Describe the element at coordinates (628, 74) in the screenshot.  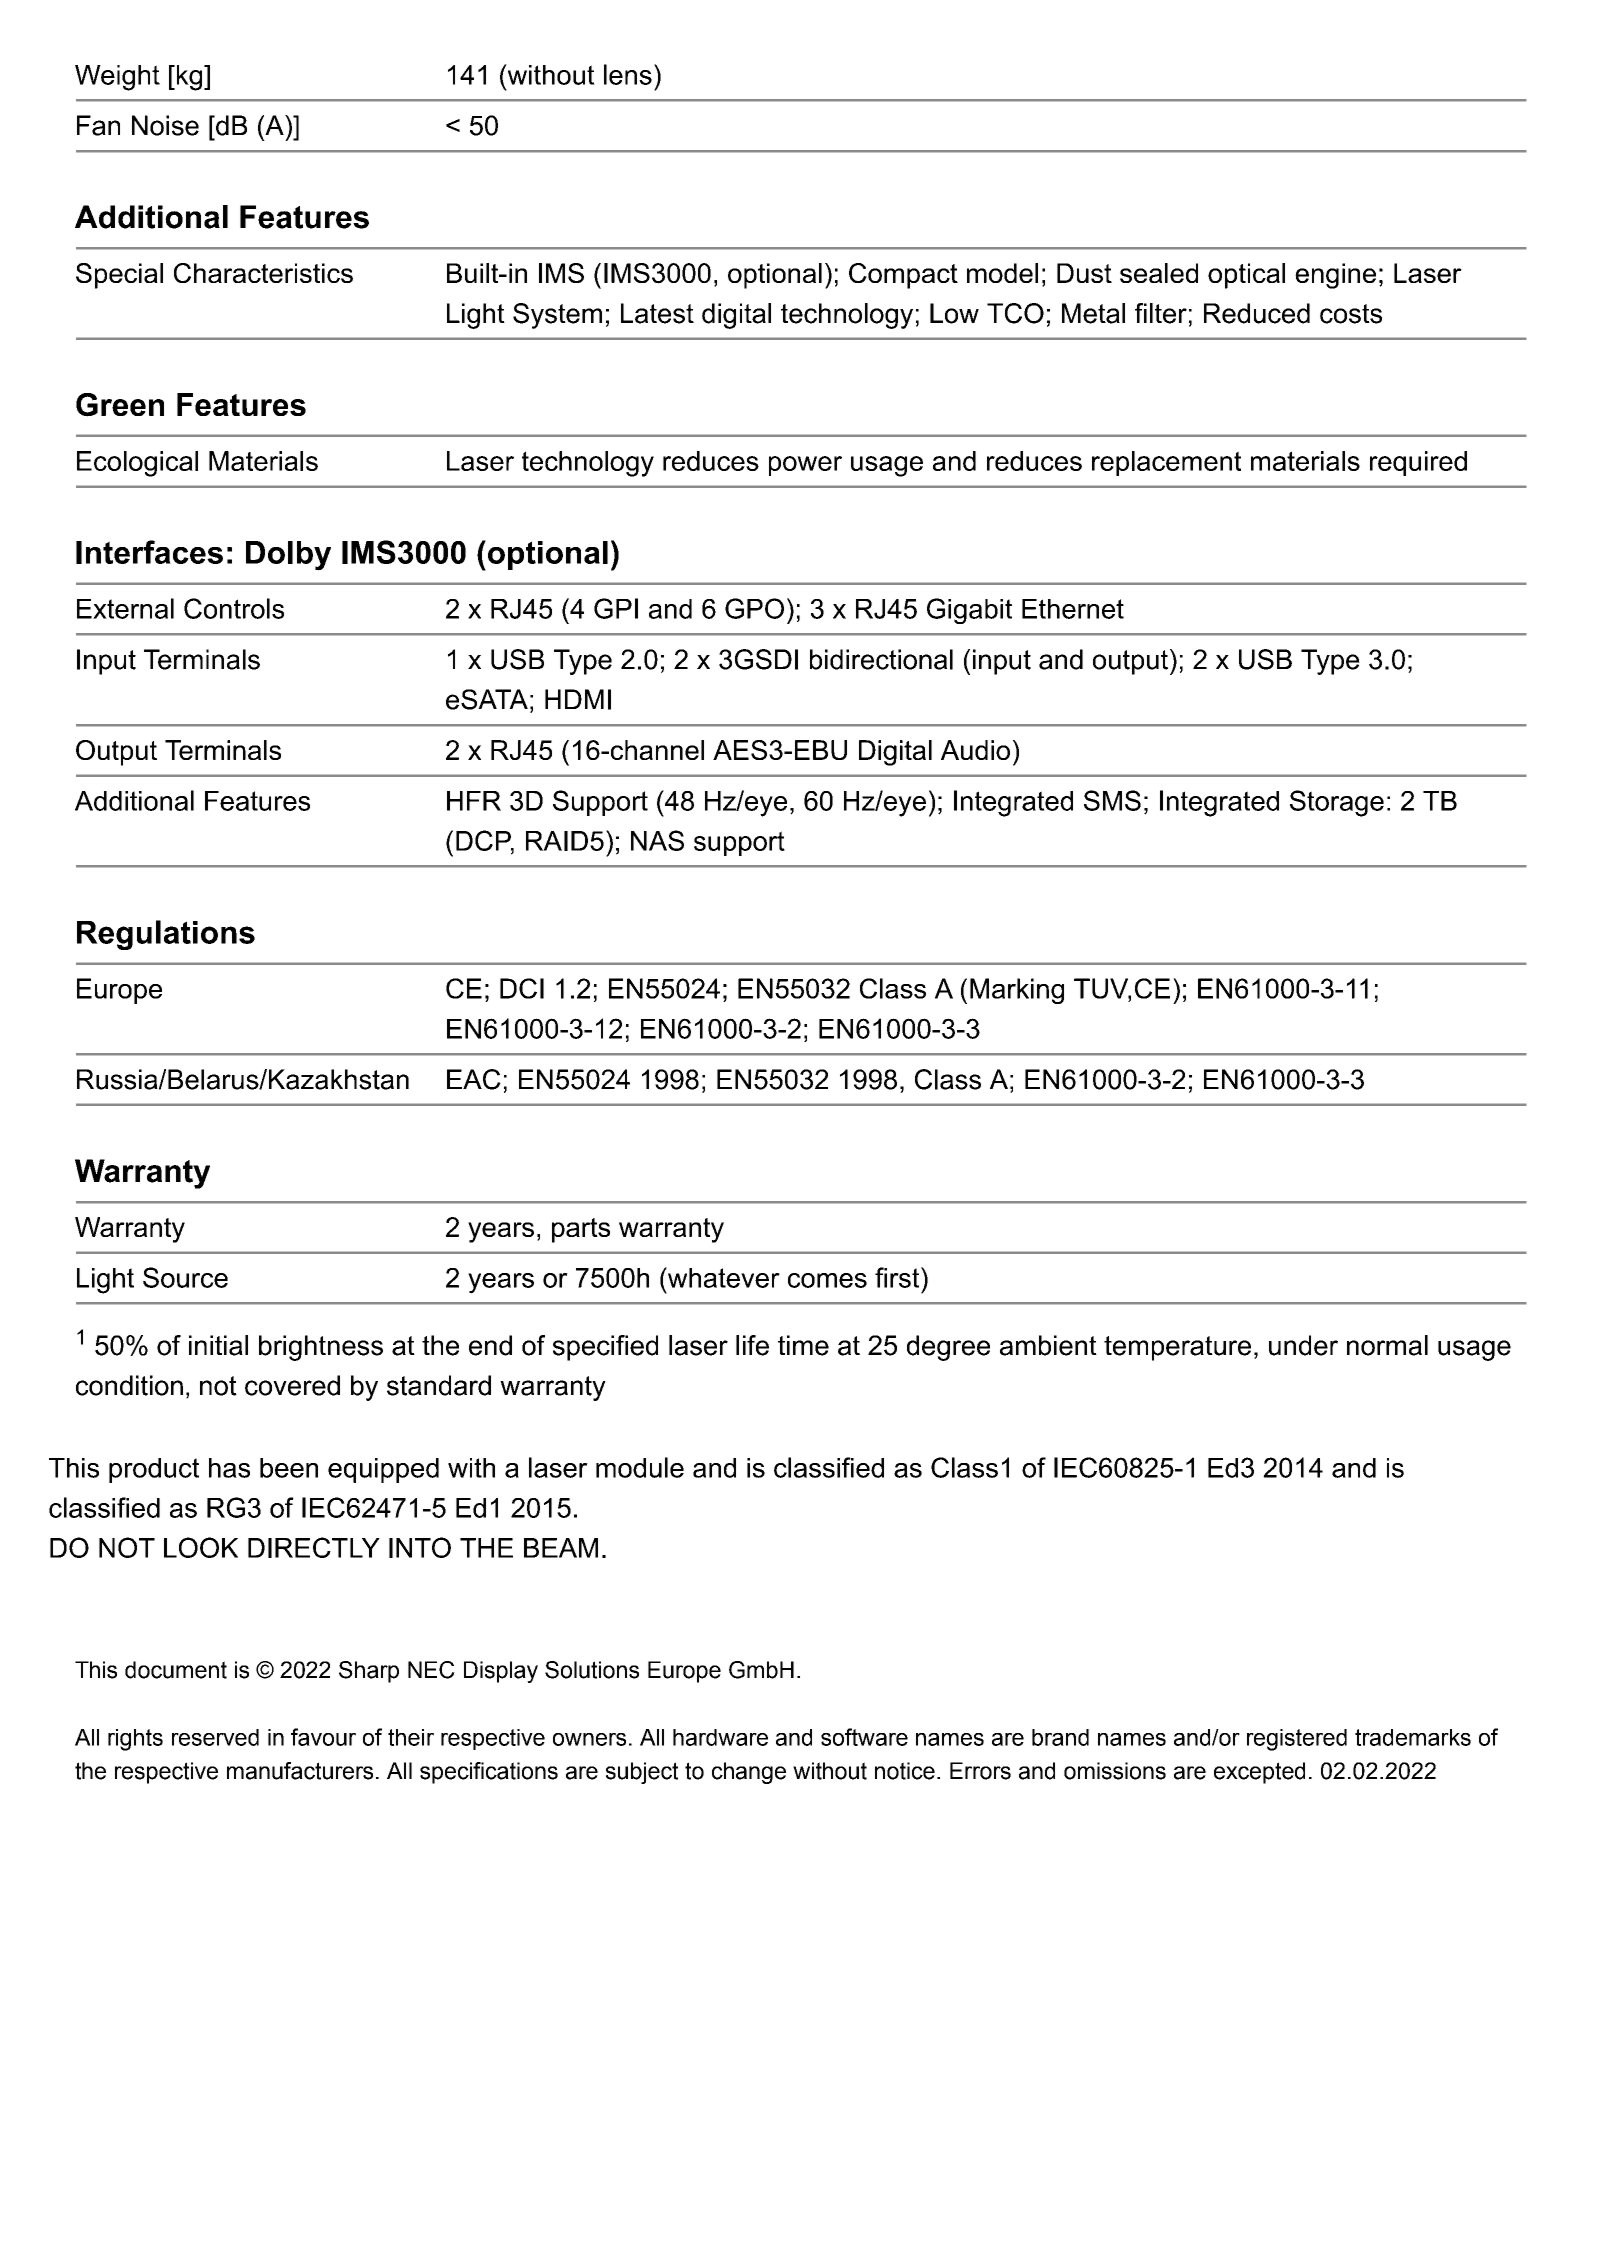
I see `lens` at that location.
